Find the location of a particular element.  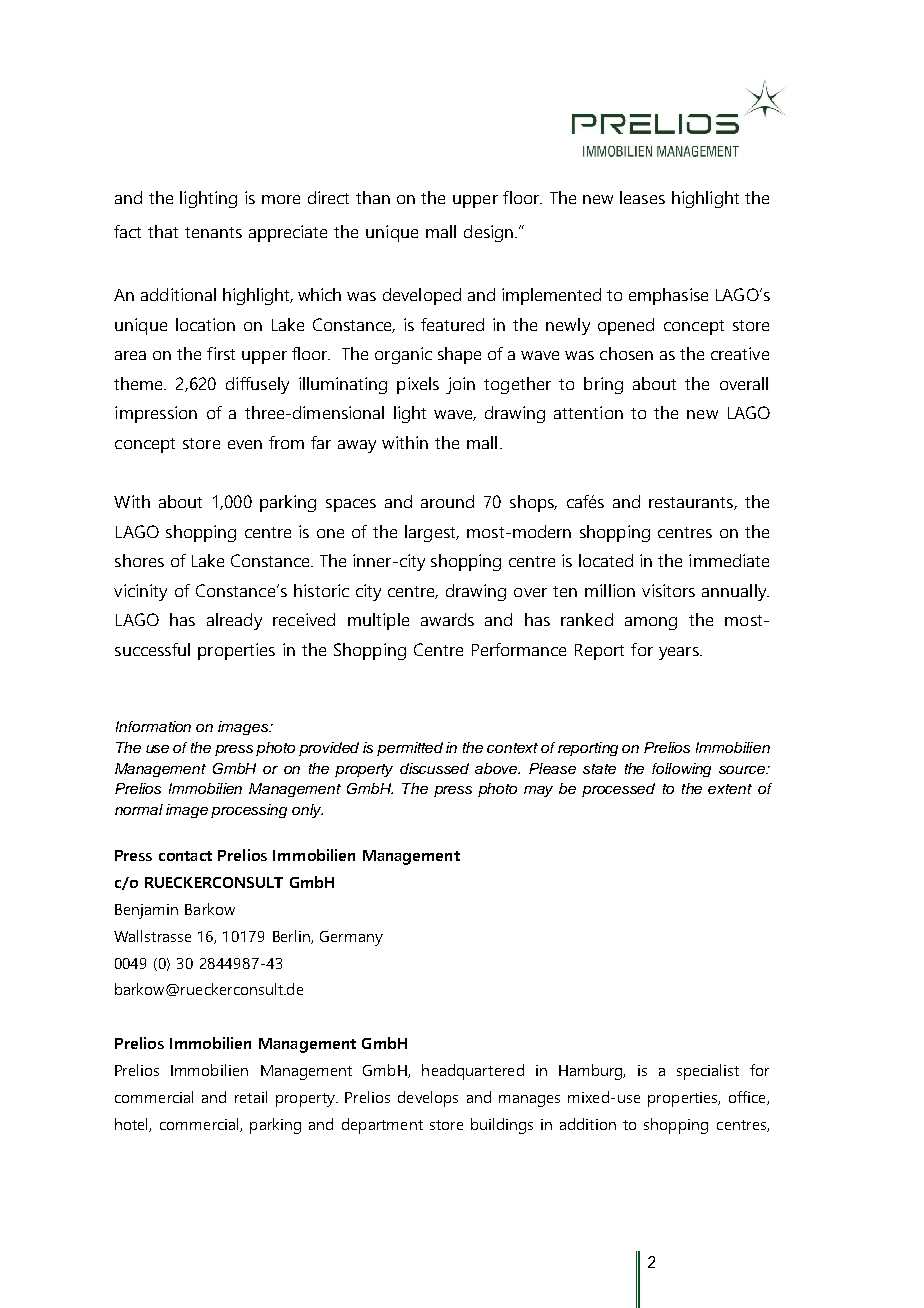

following is located at coordinates (681, 770).
